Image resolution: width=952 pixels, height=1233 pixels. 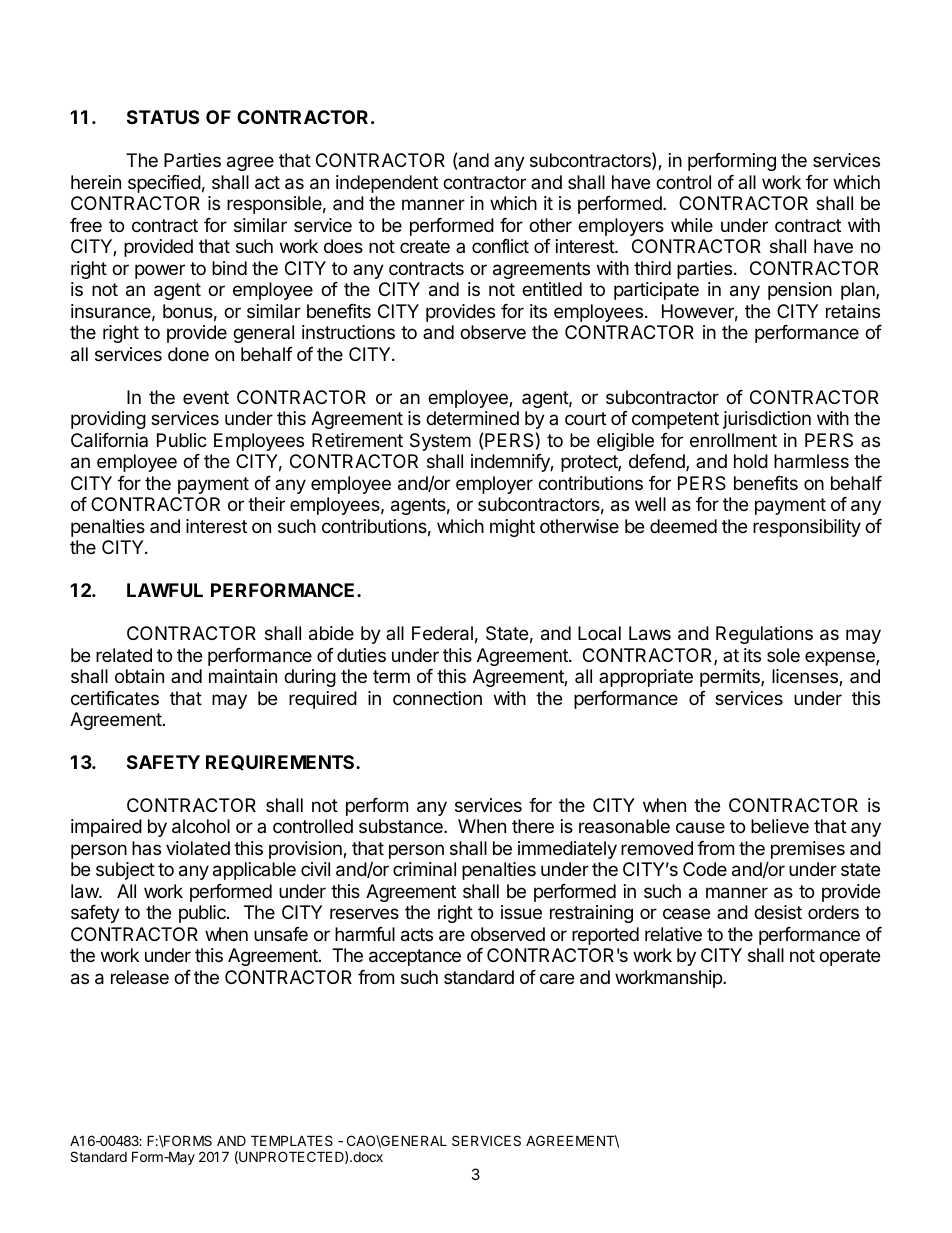 What do you see at coordinates (808, 850) in the screenshot?
I see `premises` at bounding box center [808, 850].
